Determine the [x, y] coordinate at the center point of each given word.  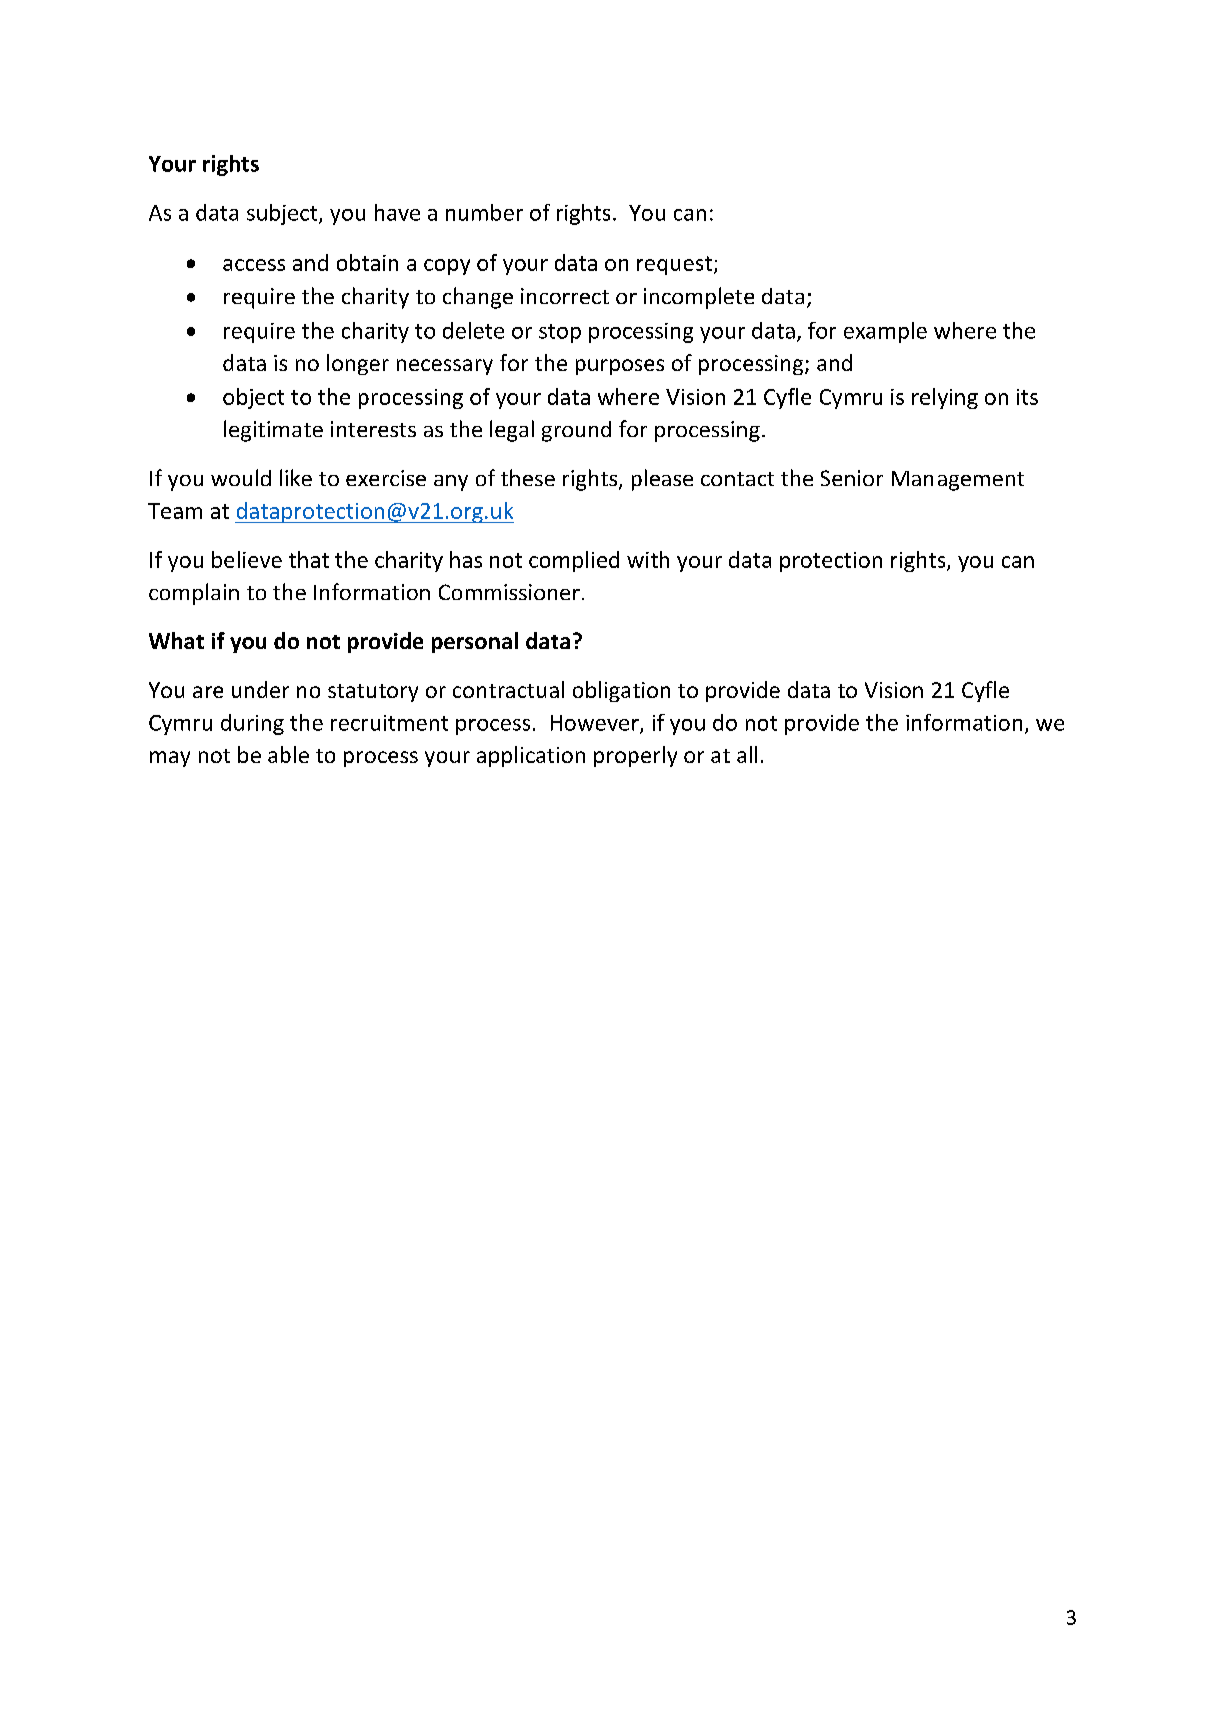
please [662, 480]
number [484, 212]
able [288, 754]
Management [958, 481]
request [674, 265]
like [296, 477]
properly [635, 756]
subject [283, 214]
